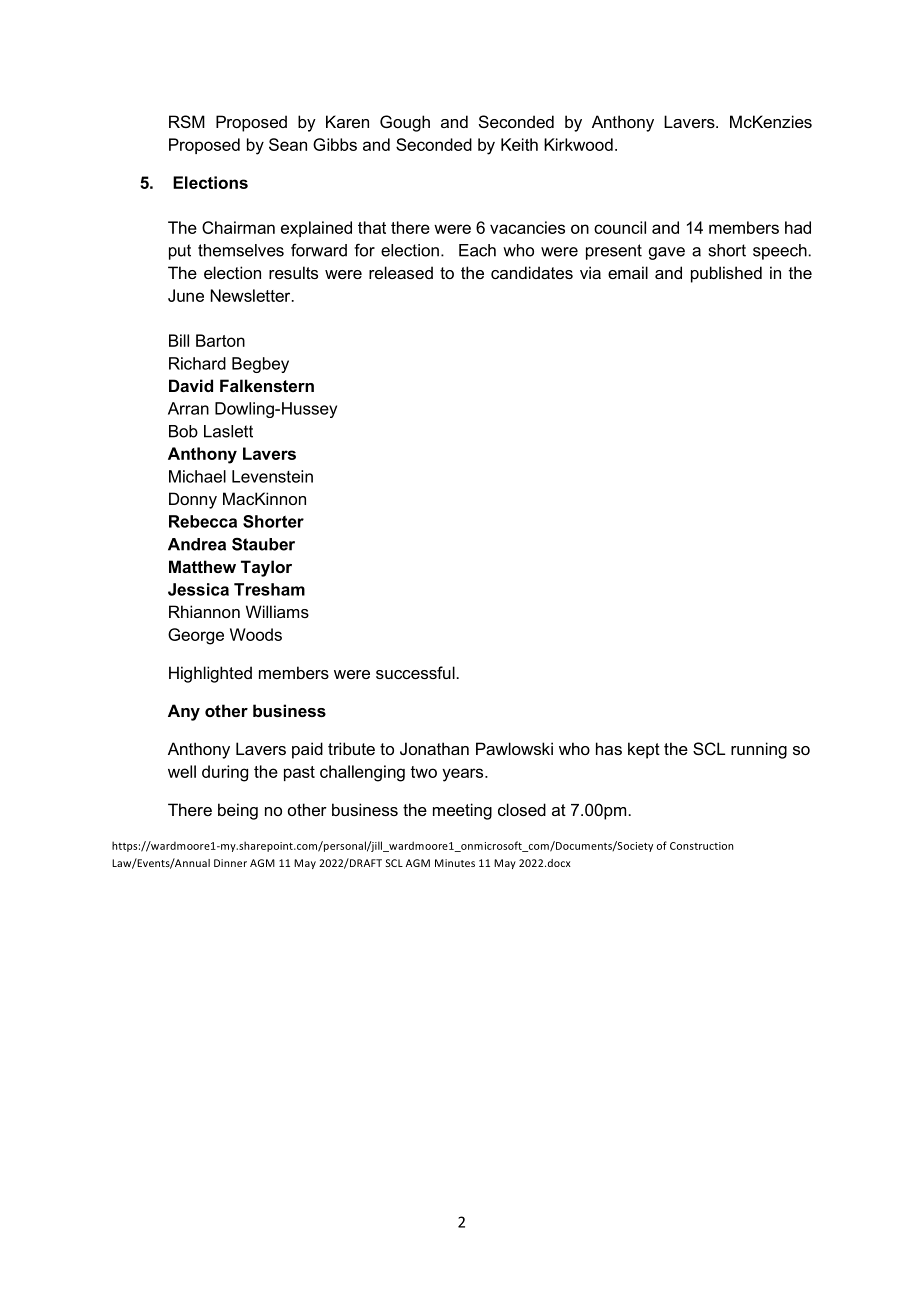 This screenshot has height=1308, width=924. What do you see at coordinates (455, 863) in the screenshot?
I see `Minutes` at bounding box center [455, 863].
